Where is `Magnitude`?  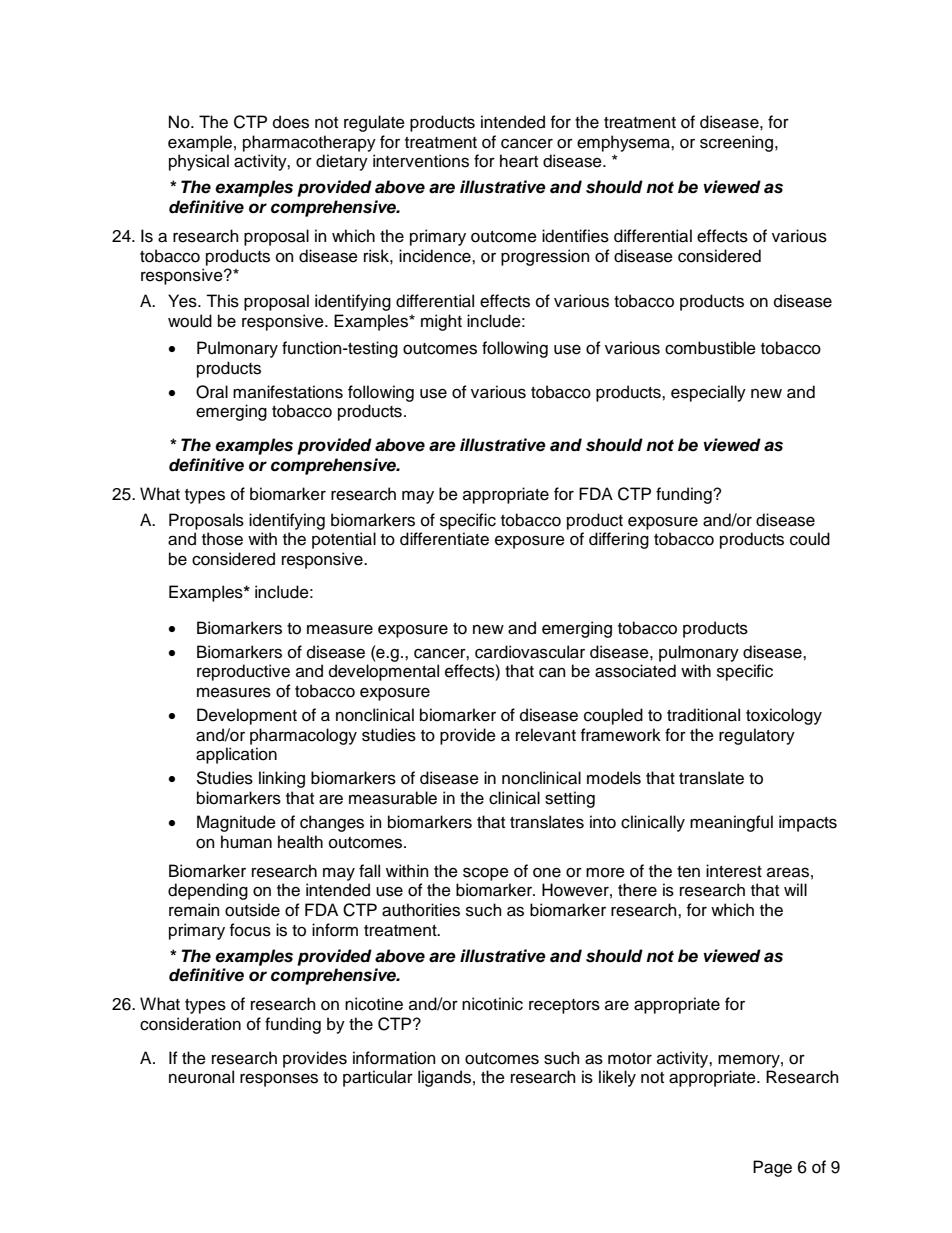 Magnitude is located at coordinates (236, 823).
